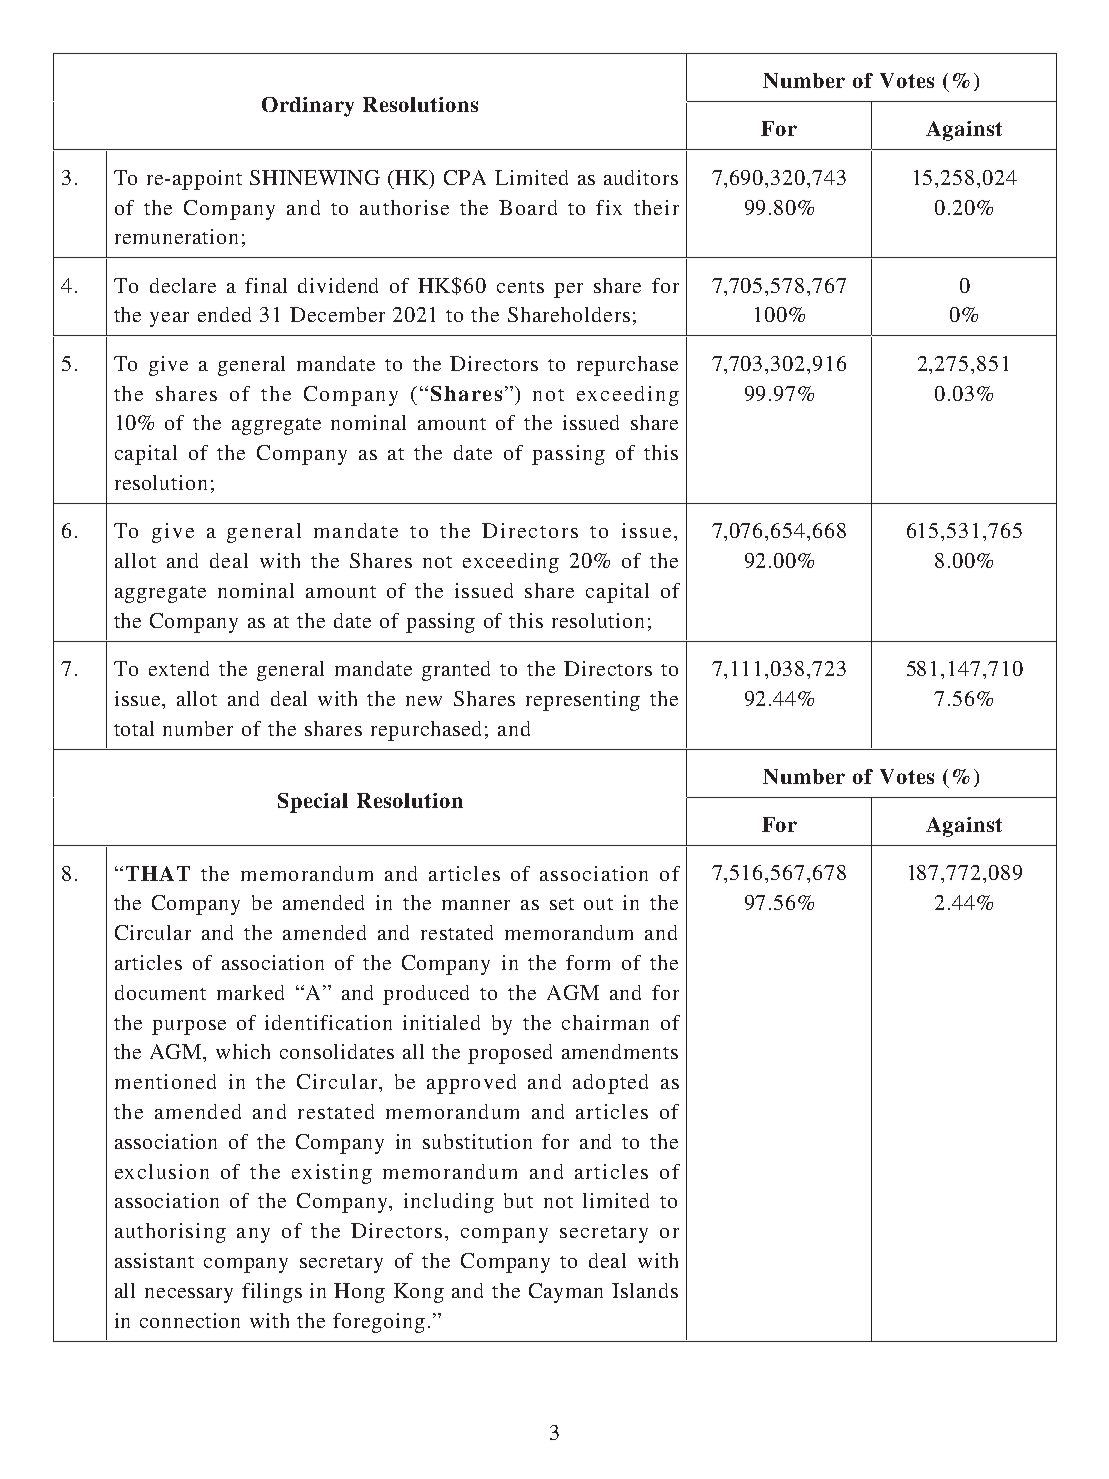 This image has width=1109, height=1479. I want to click on extend, so click(179, 668).
